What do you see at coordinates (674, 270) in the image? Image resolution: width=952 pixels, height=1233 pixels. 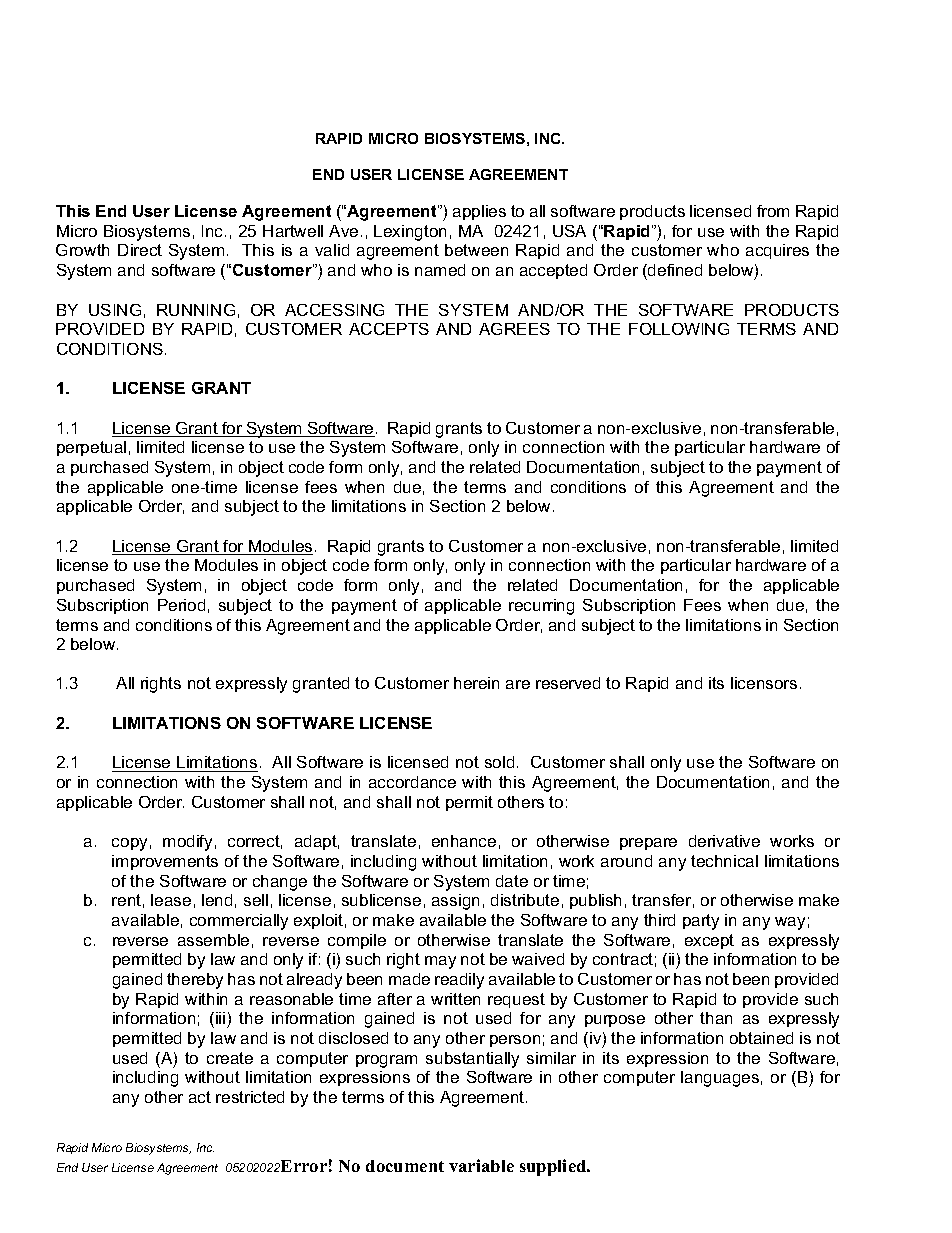 I see `defined` at bounding box center [674, 270].
